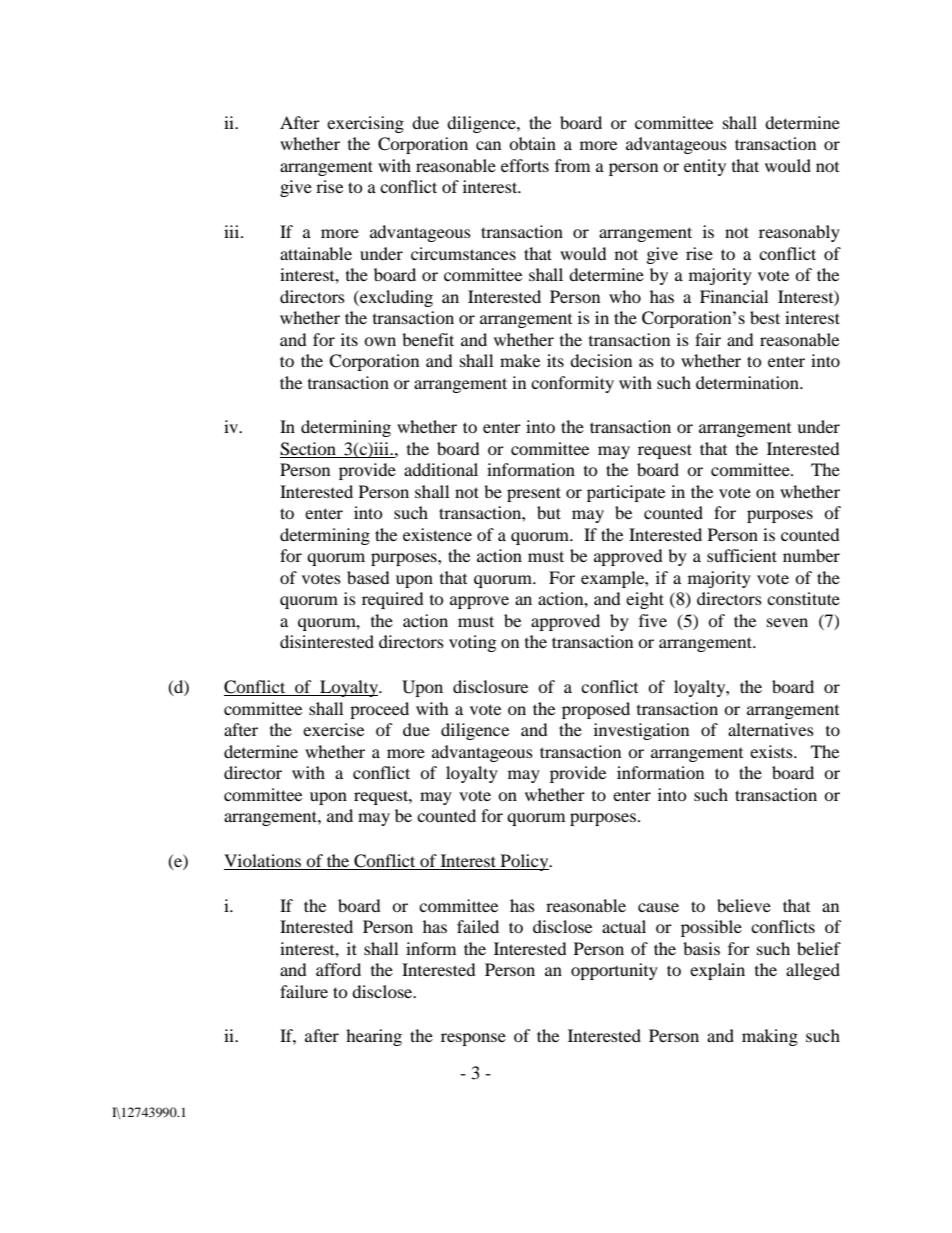 This page has width=952, height=1233. I want to click on exercising, so click(365, 124).
